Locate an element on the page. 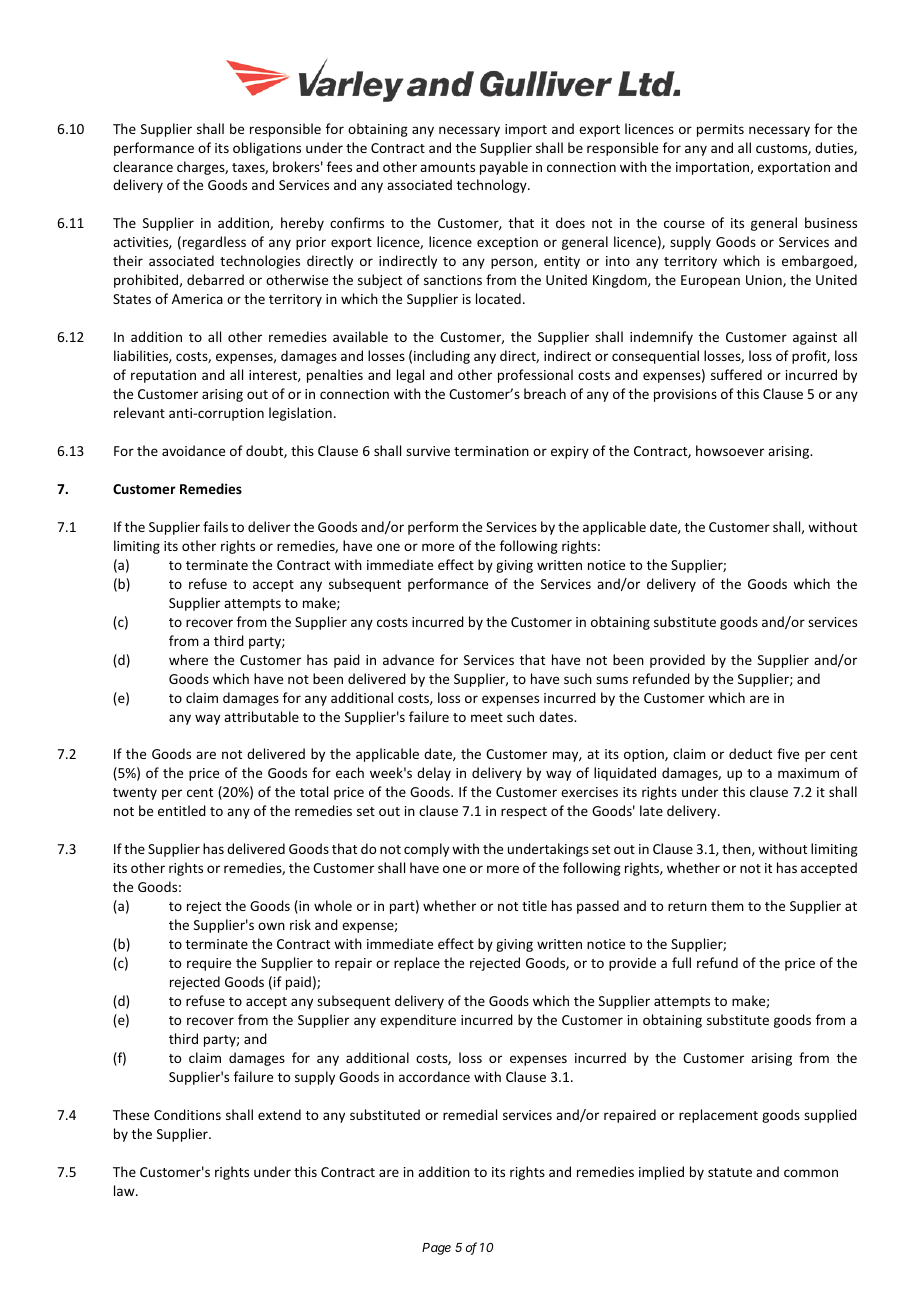 The width and height of the image is (924, 1308). require is located at coordinates (209, 964).
